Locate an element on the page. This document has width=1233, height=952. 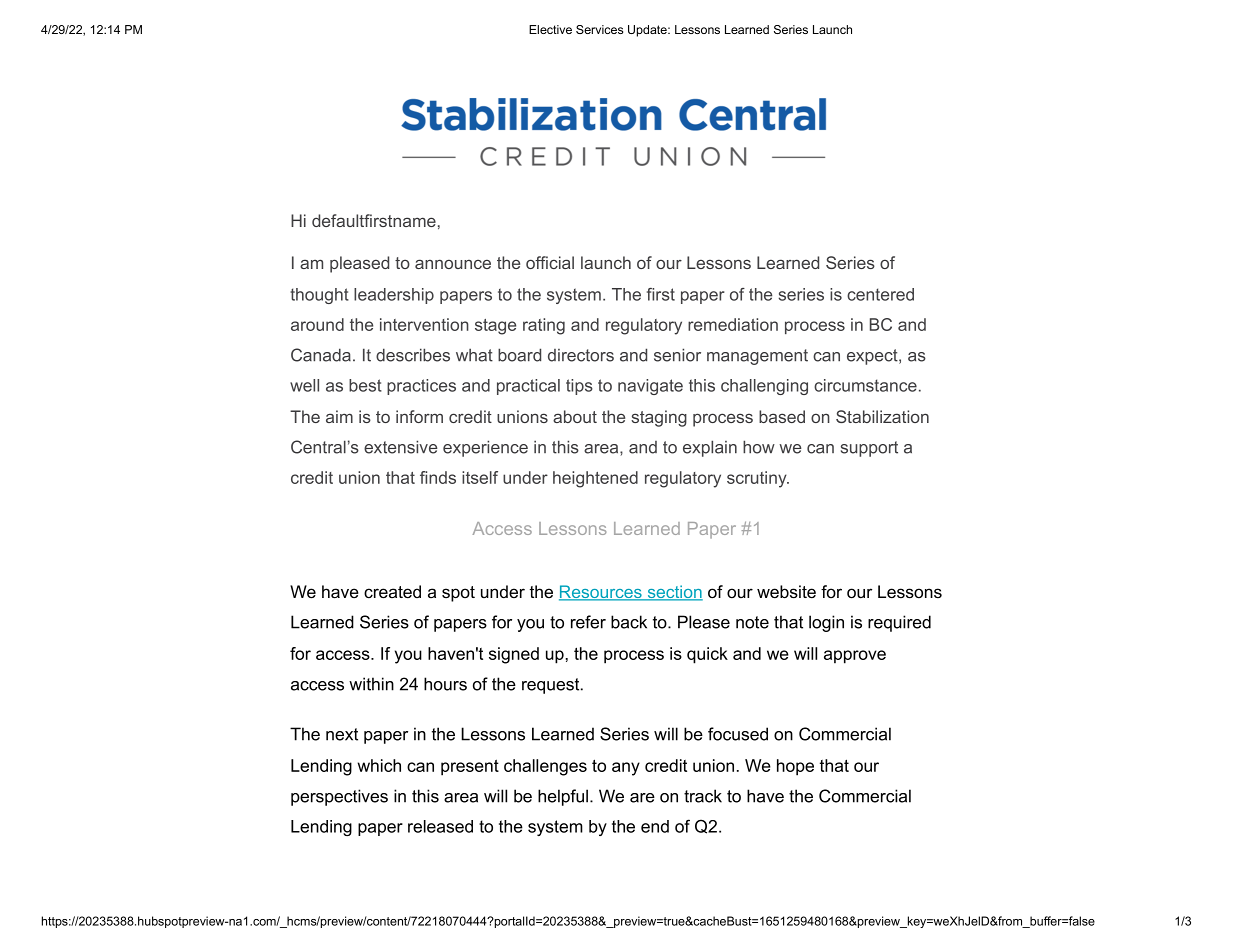
perspectives is located at coordinates (339, 797).
